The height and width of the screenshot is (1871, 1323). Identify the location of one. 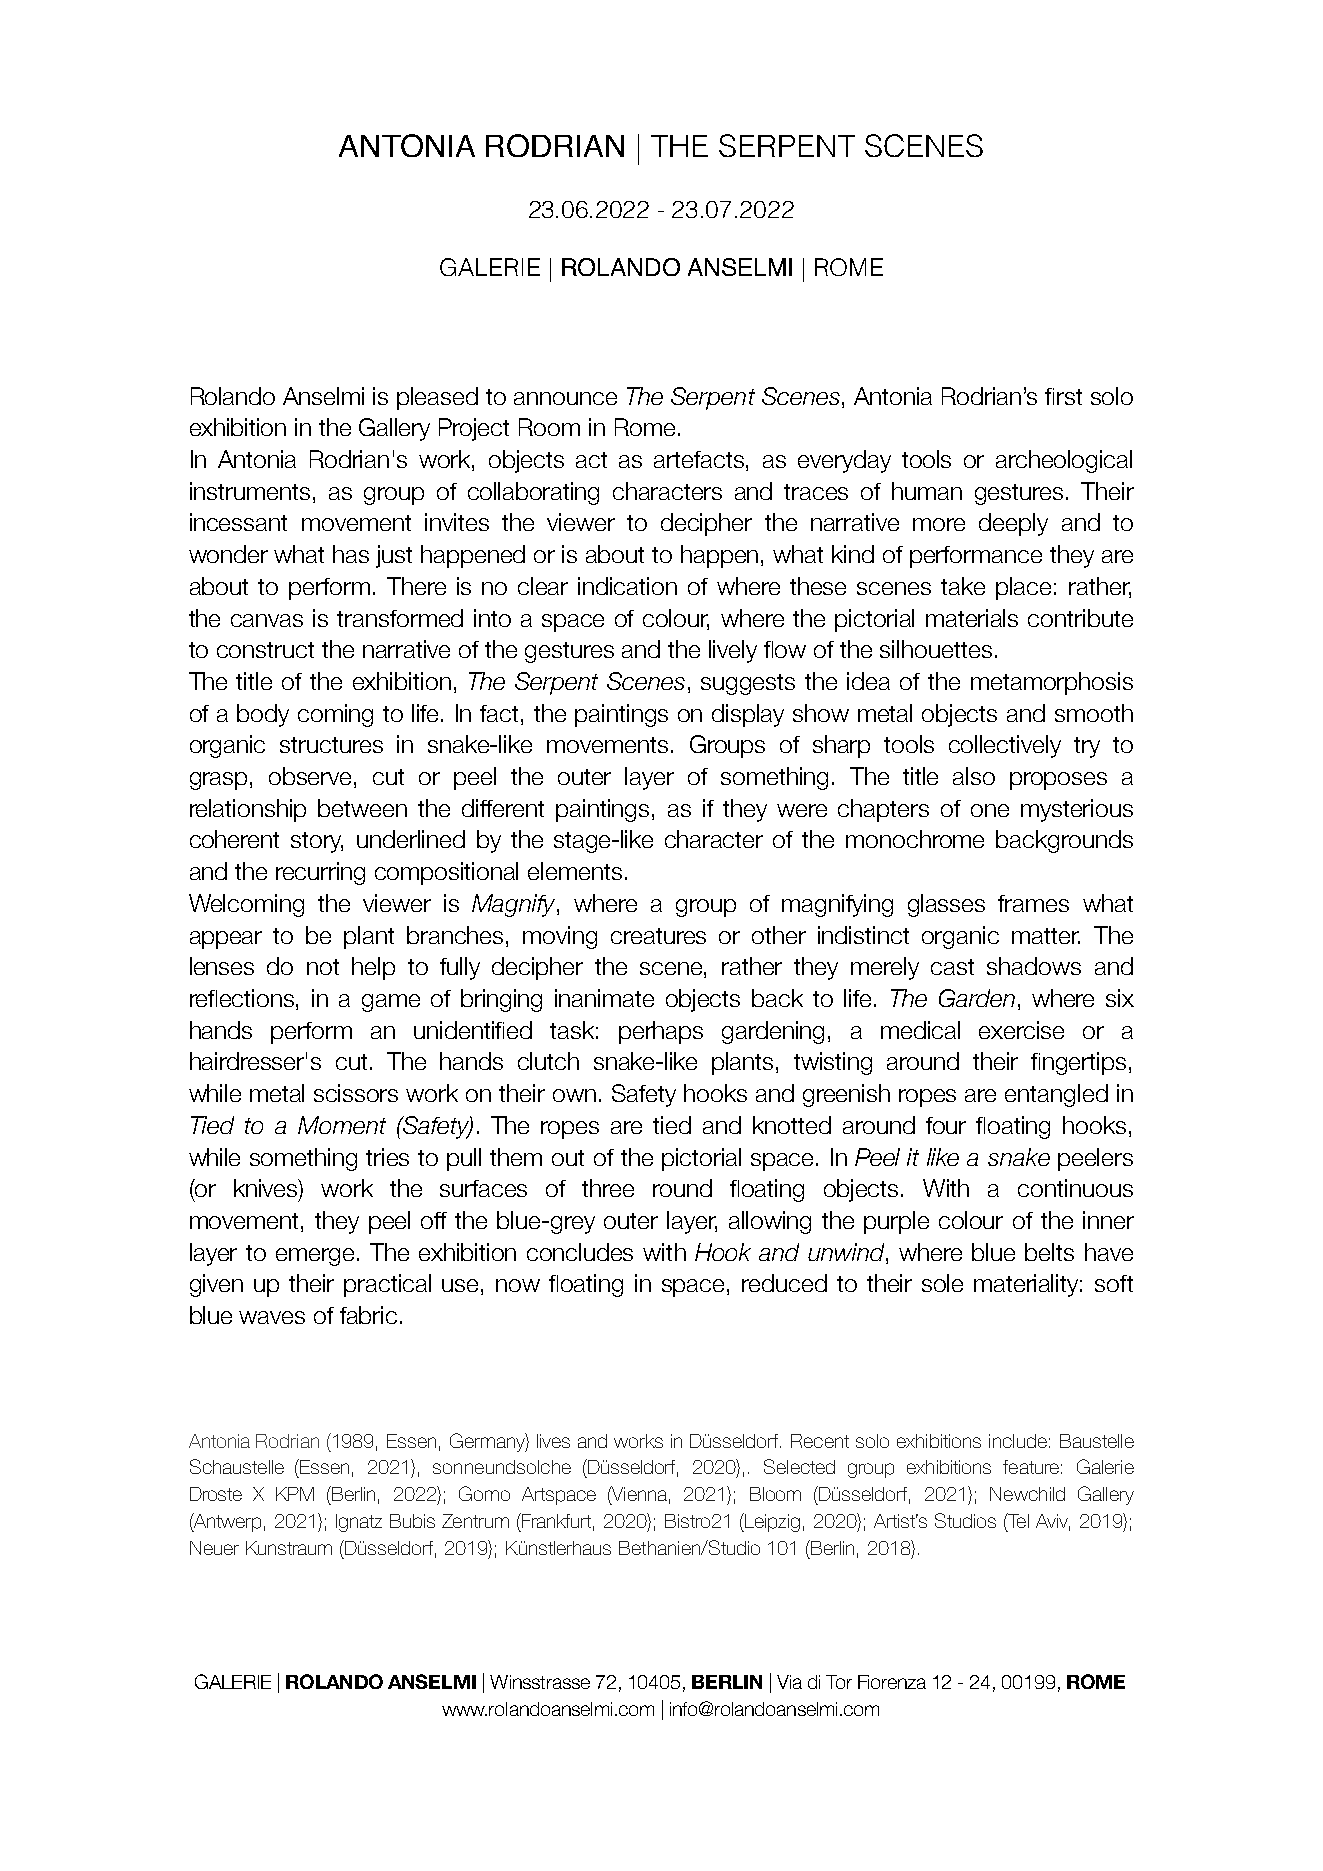
(990, 810).
